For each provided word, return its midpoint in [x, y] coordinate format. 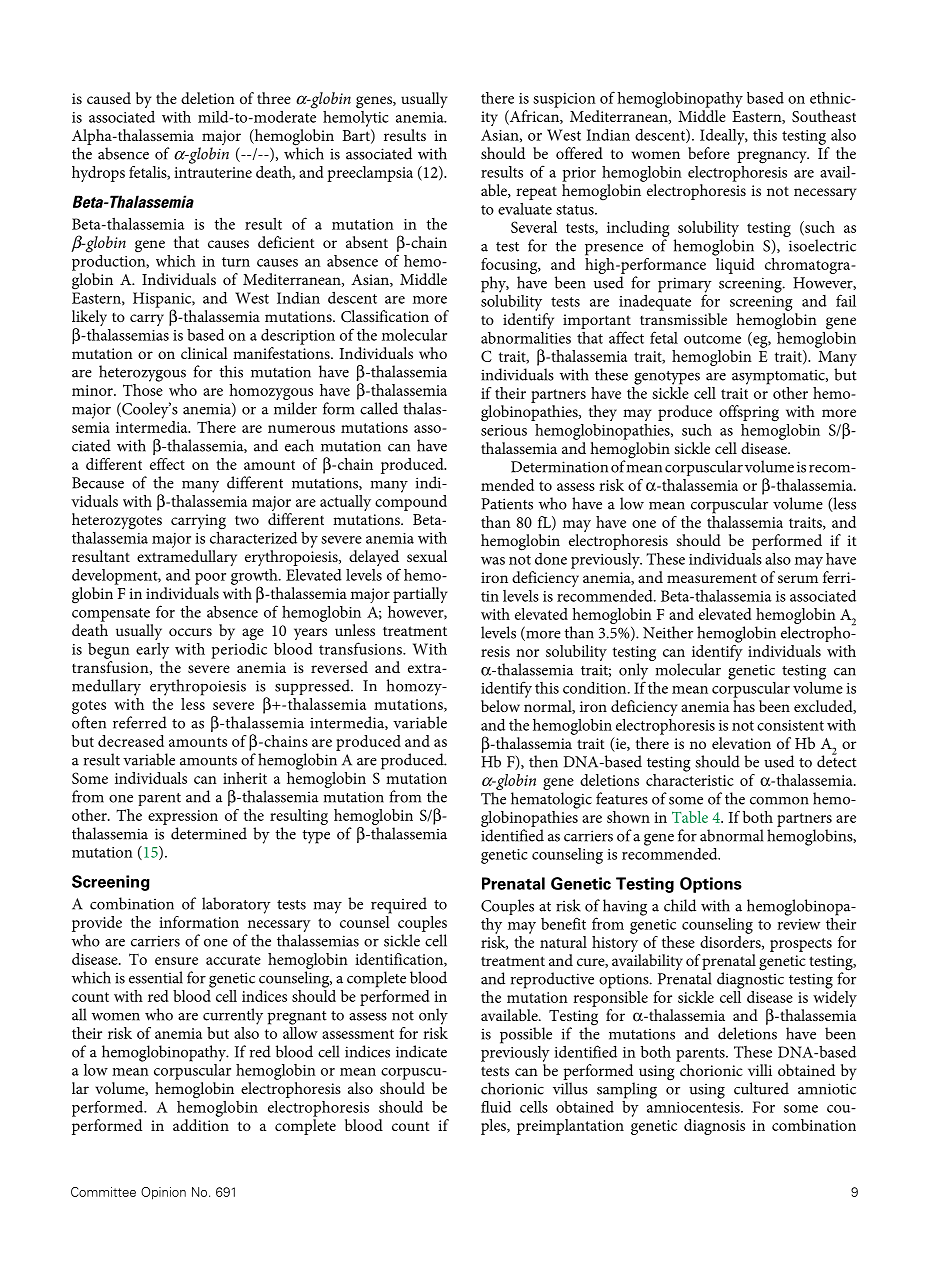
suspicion [564, 100]
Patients [507, 504]
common [779, 801]
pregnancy [773, 157]
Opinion [163, 1193]
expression [183, 817]
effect [167, 464]
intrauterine [213, 172]
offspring [749, 413]
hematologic [551, 800]
